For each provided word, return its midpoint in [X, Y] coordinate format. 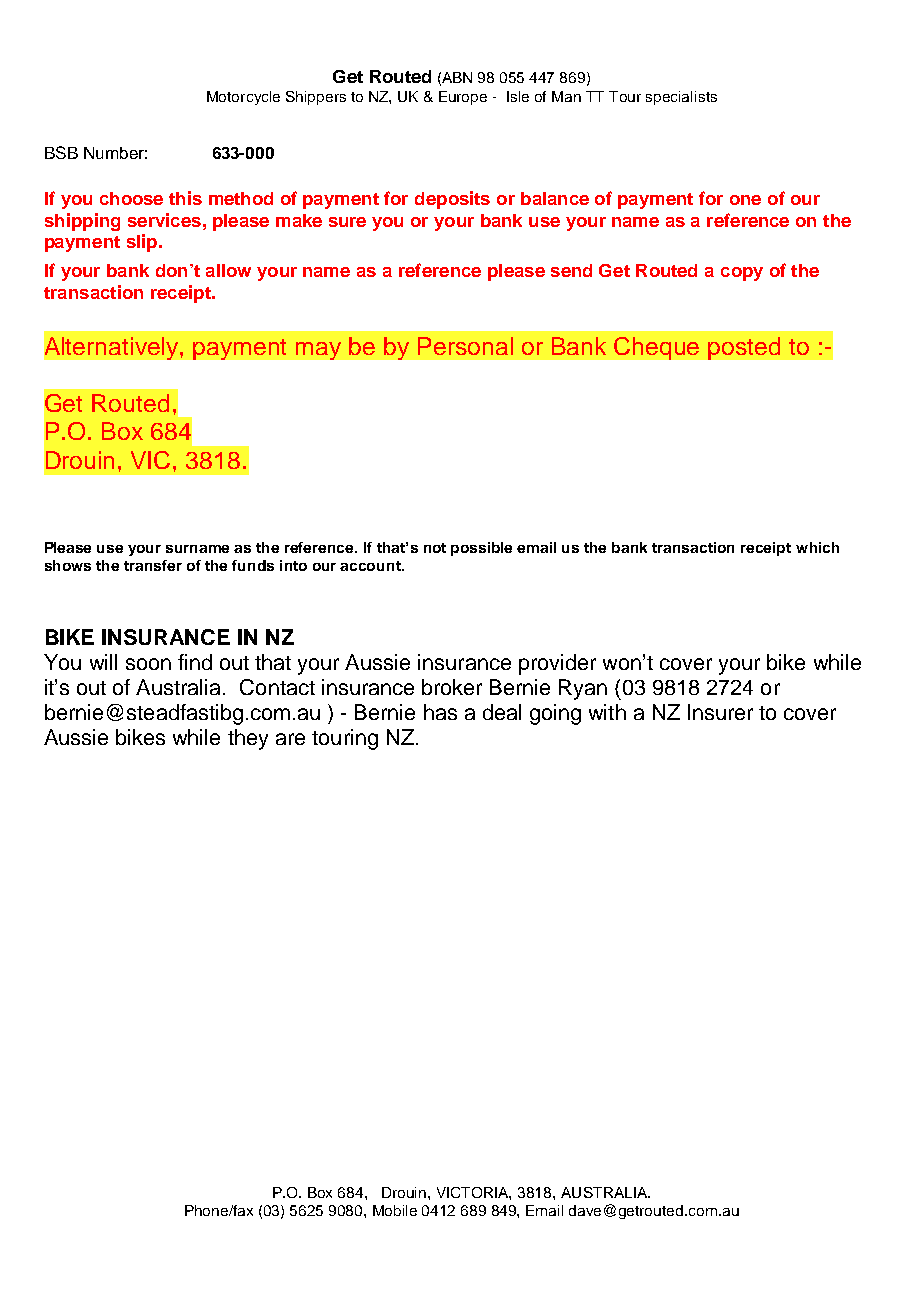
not [435, 548]
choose [131, 198]
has [440, 712]
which [817, 547]
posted [744, 348]
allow [228, 270]
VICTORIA [474, 1193]
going [555, 714]
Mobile [395, 1210]
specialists [681, 98]
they [248, 739]
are [290, 739]
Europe [463, 98]
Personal [465, 346]
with [607, 712]
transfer [153, 565]
